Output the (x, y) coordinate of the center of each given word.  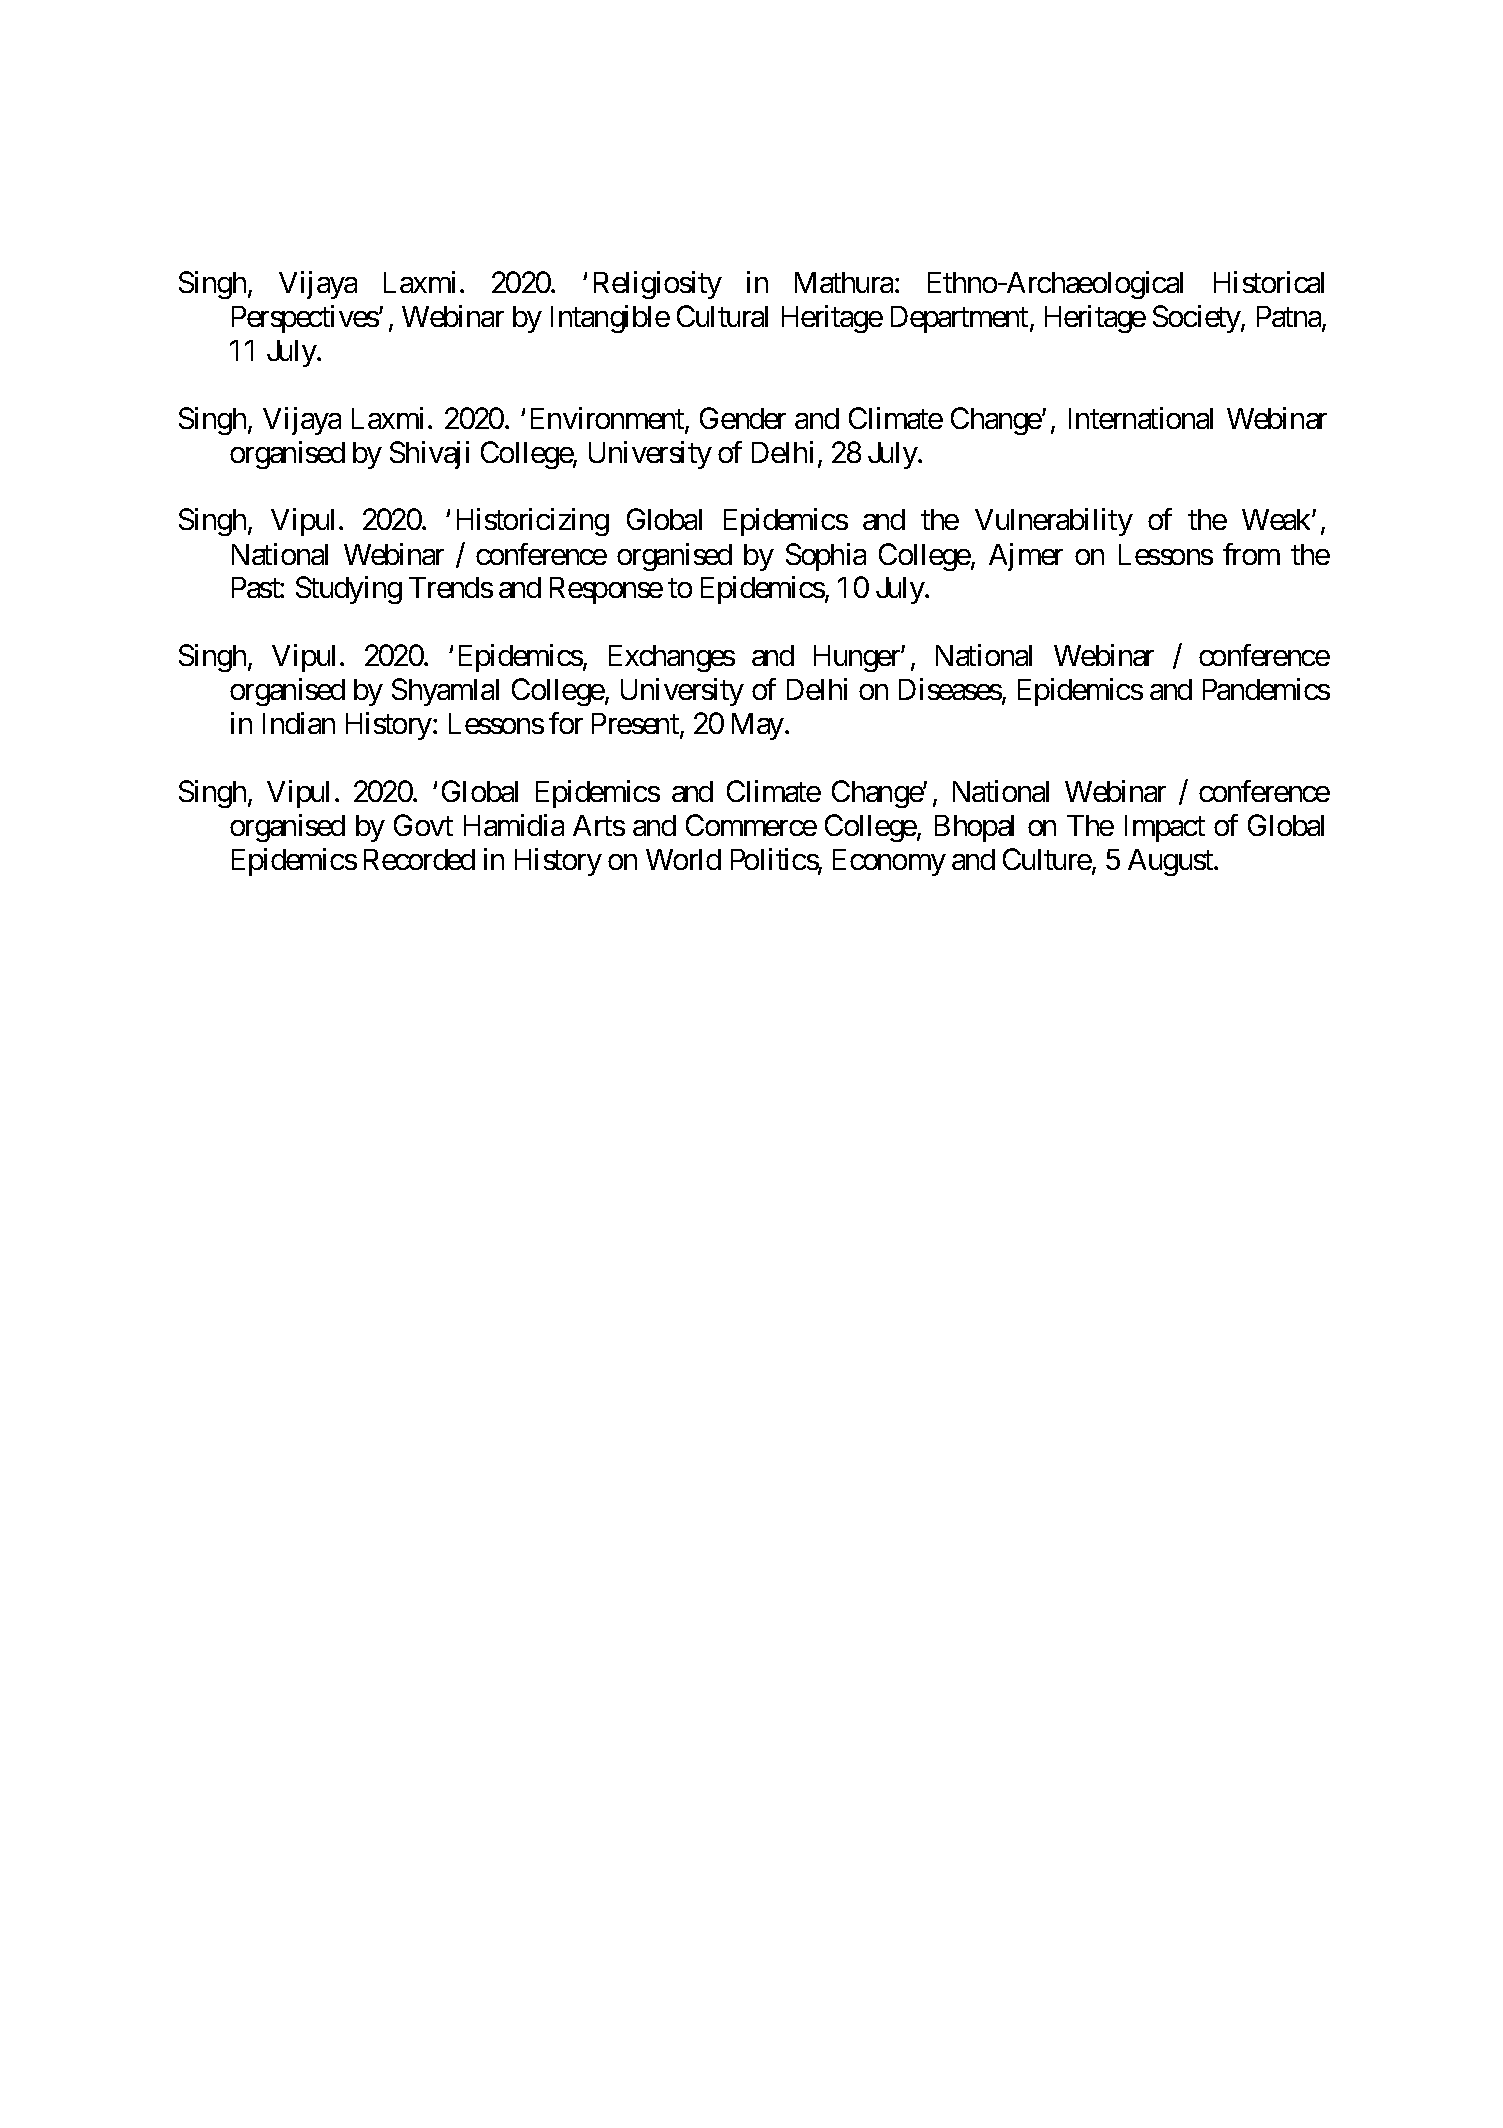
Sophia (826, 557)
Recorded (419, 859)
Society (1197, 319)
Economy (889, 862)
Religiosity (658, 285)
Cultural (722, 316)
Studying (349, 590)
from (1251, 554)
